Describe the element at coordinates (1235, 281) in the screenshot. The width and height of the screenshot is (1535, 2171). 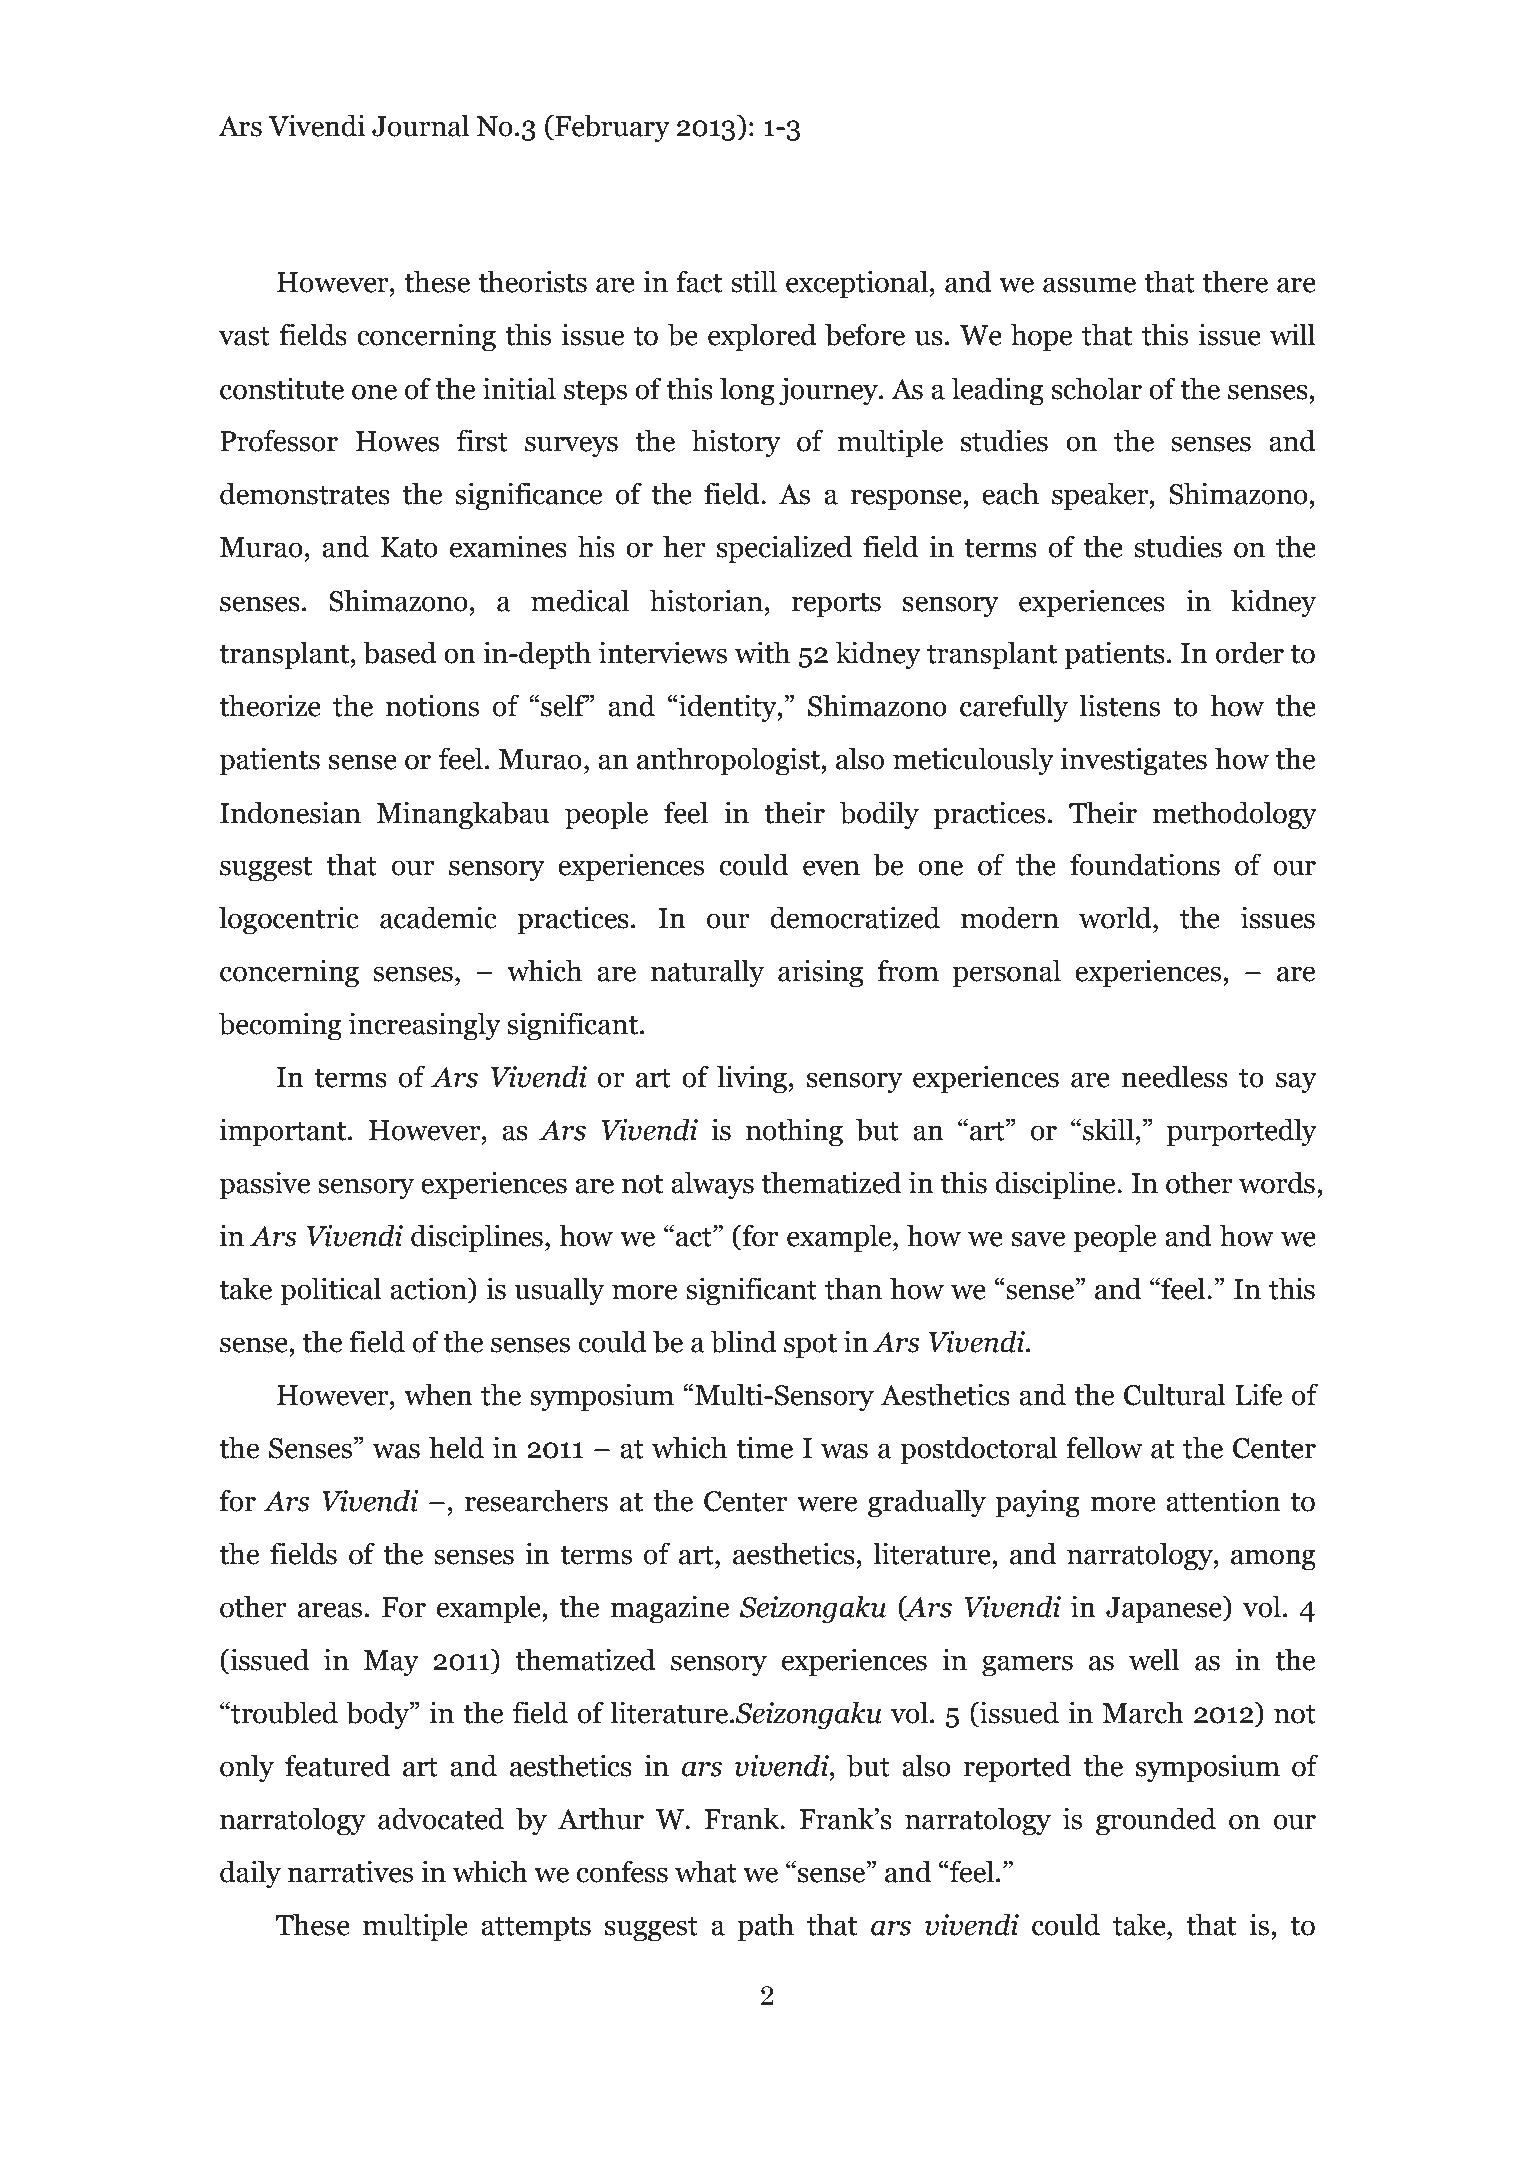
I see `there` at that location.
